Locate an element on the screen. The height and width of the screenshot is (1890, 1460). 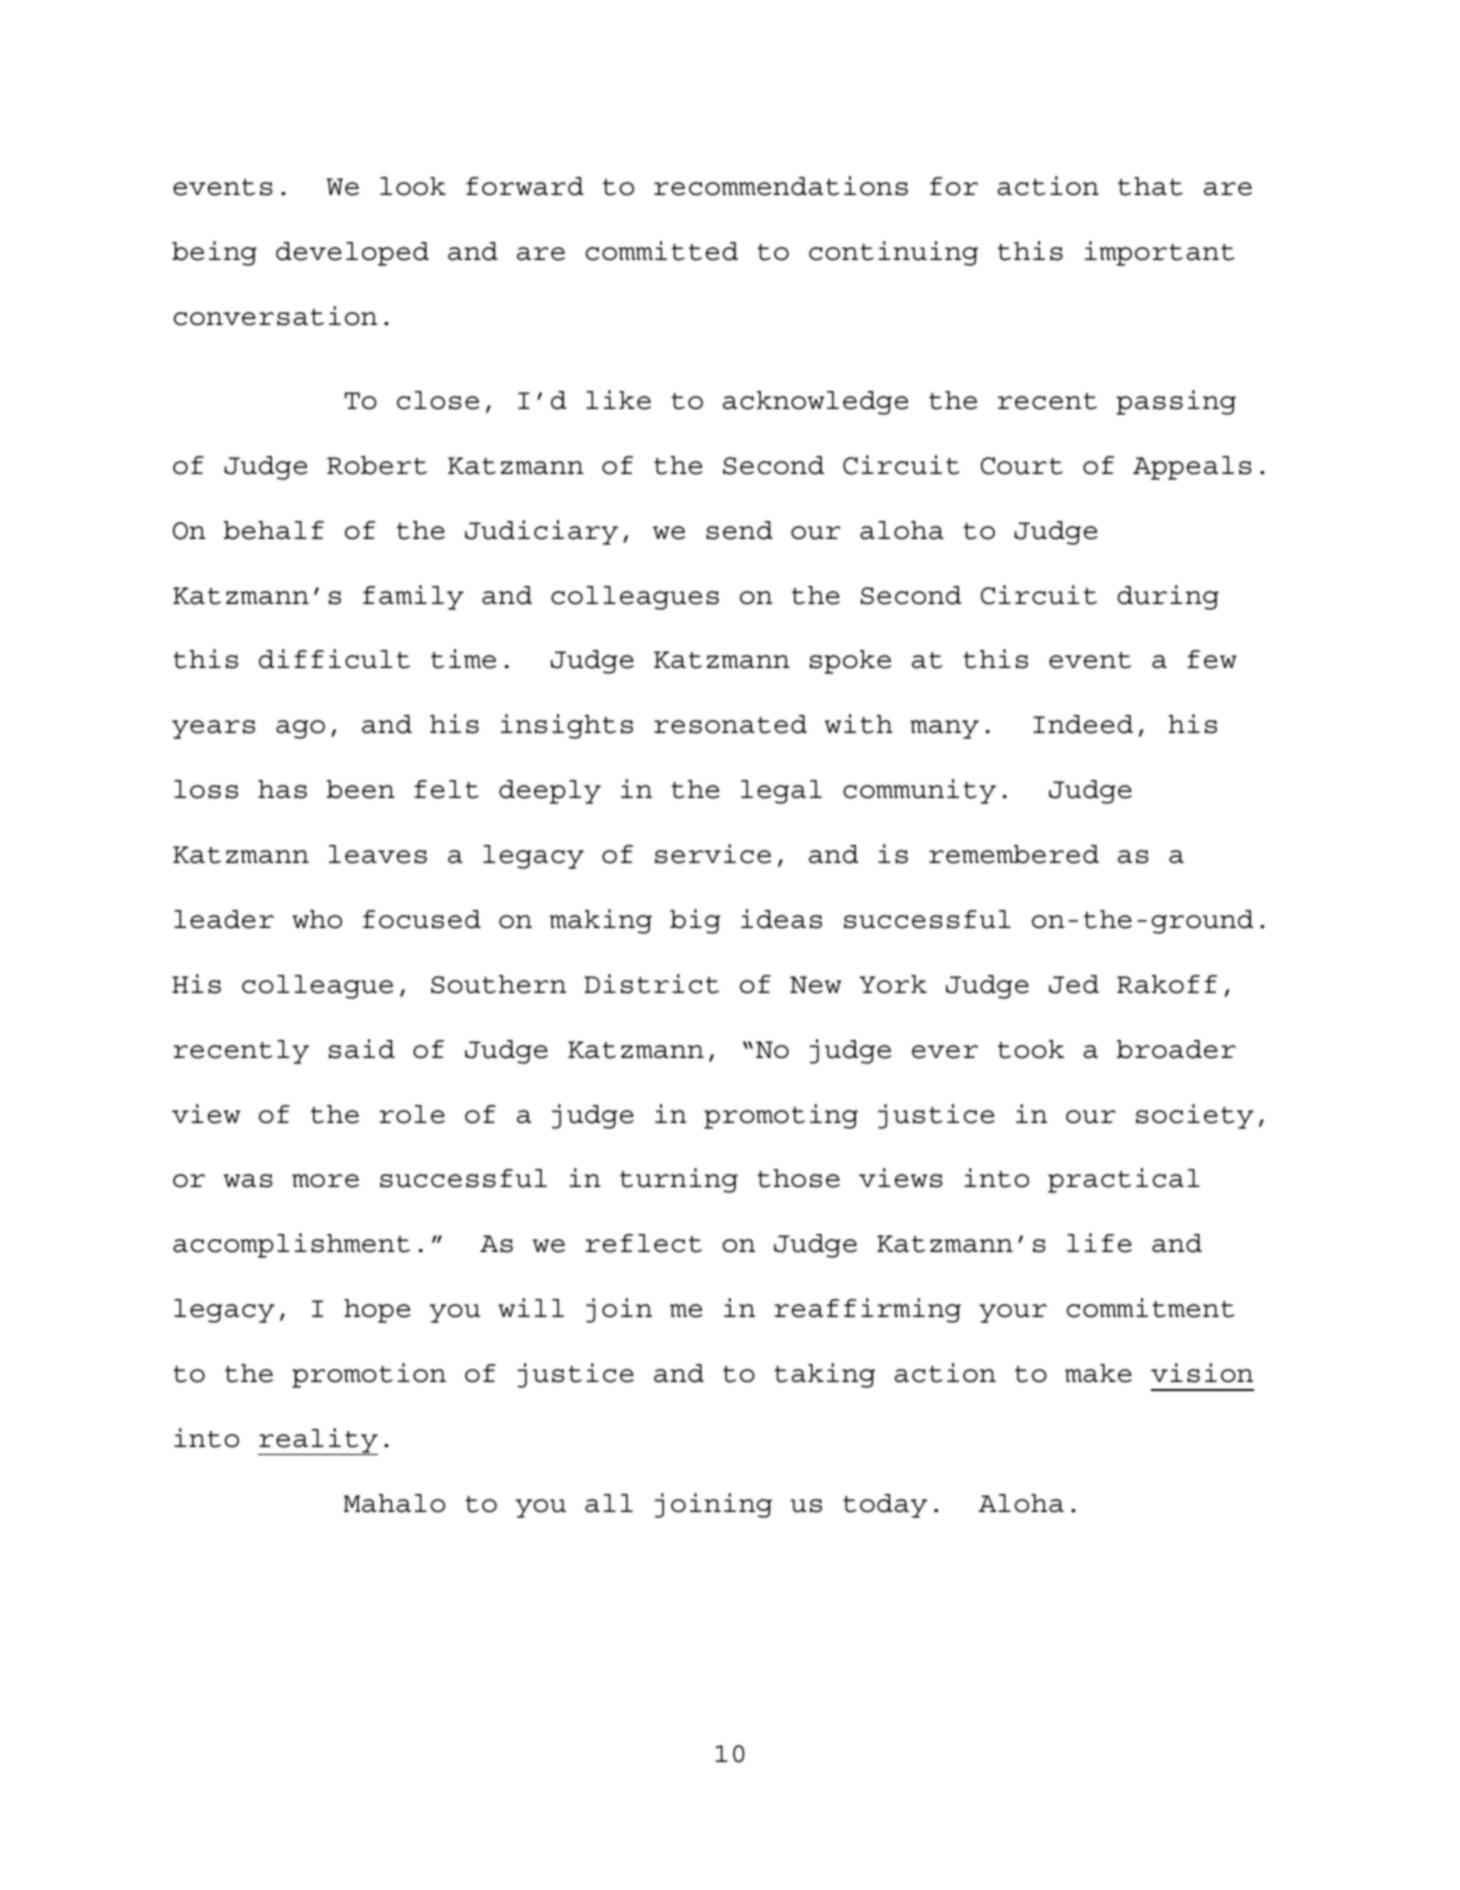
committed is located at coordinates (662, 251).
